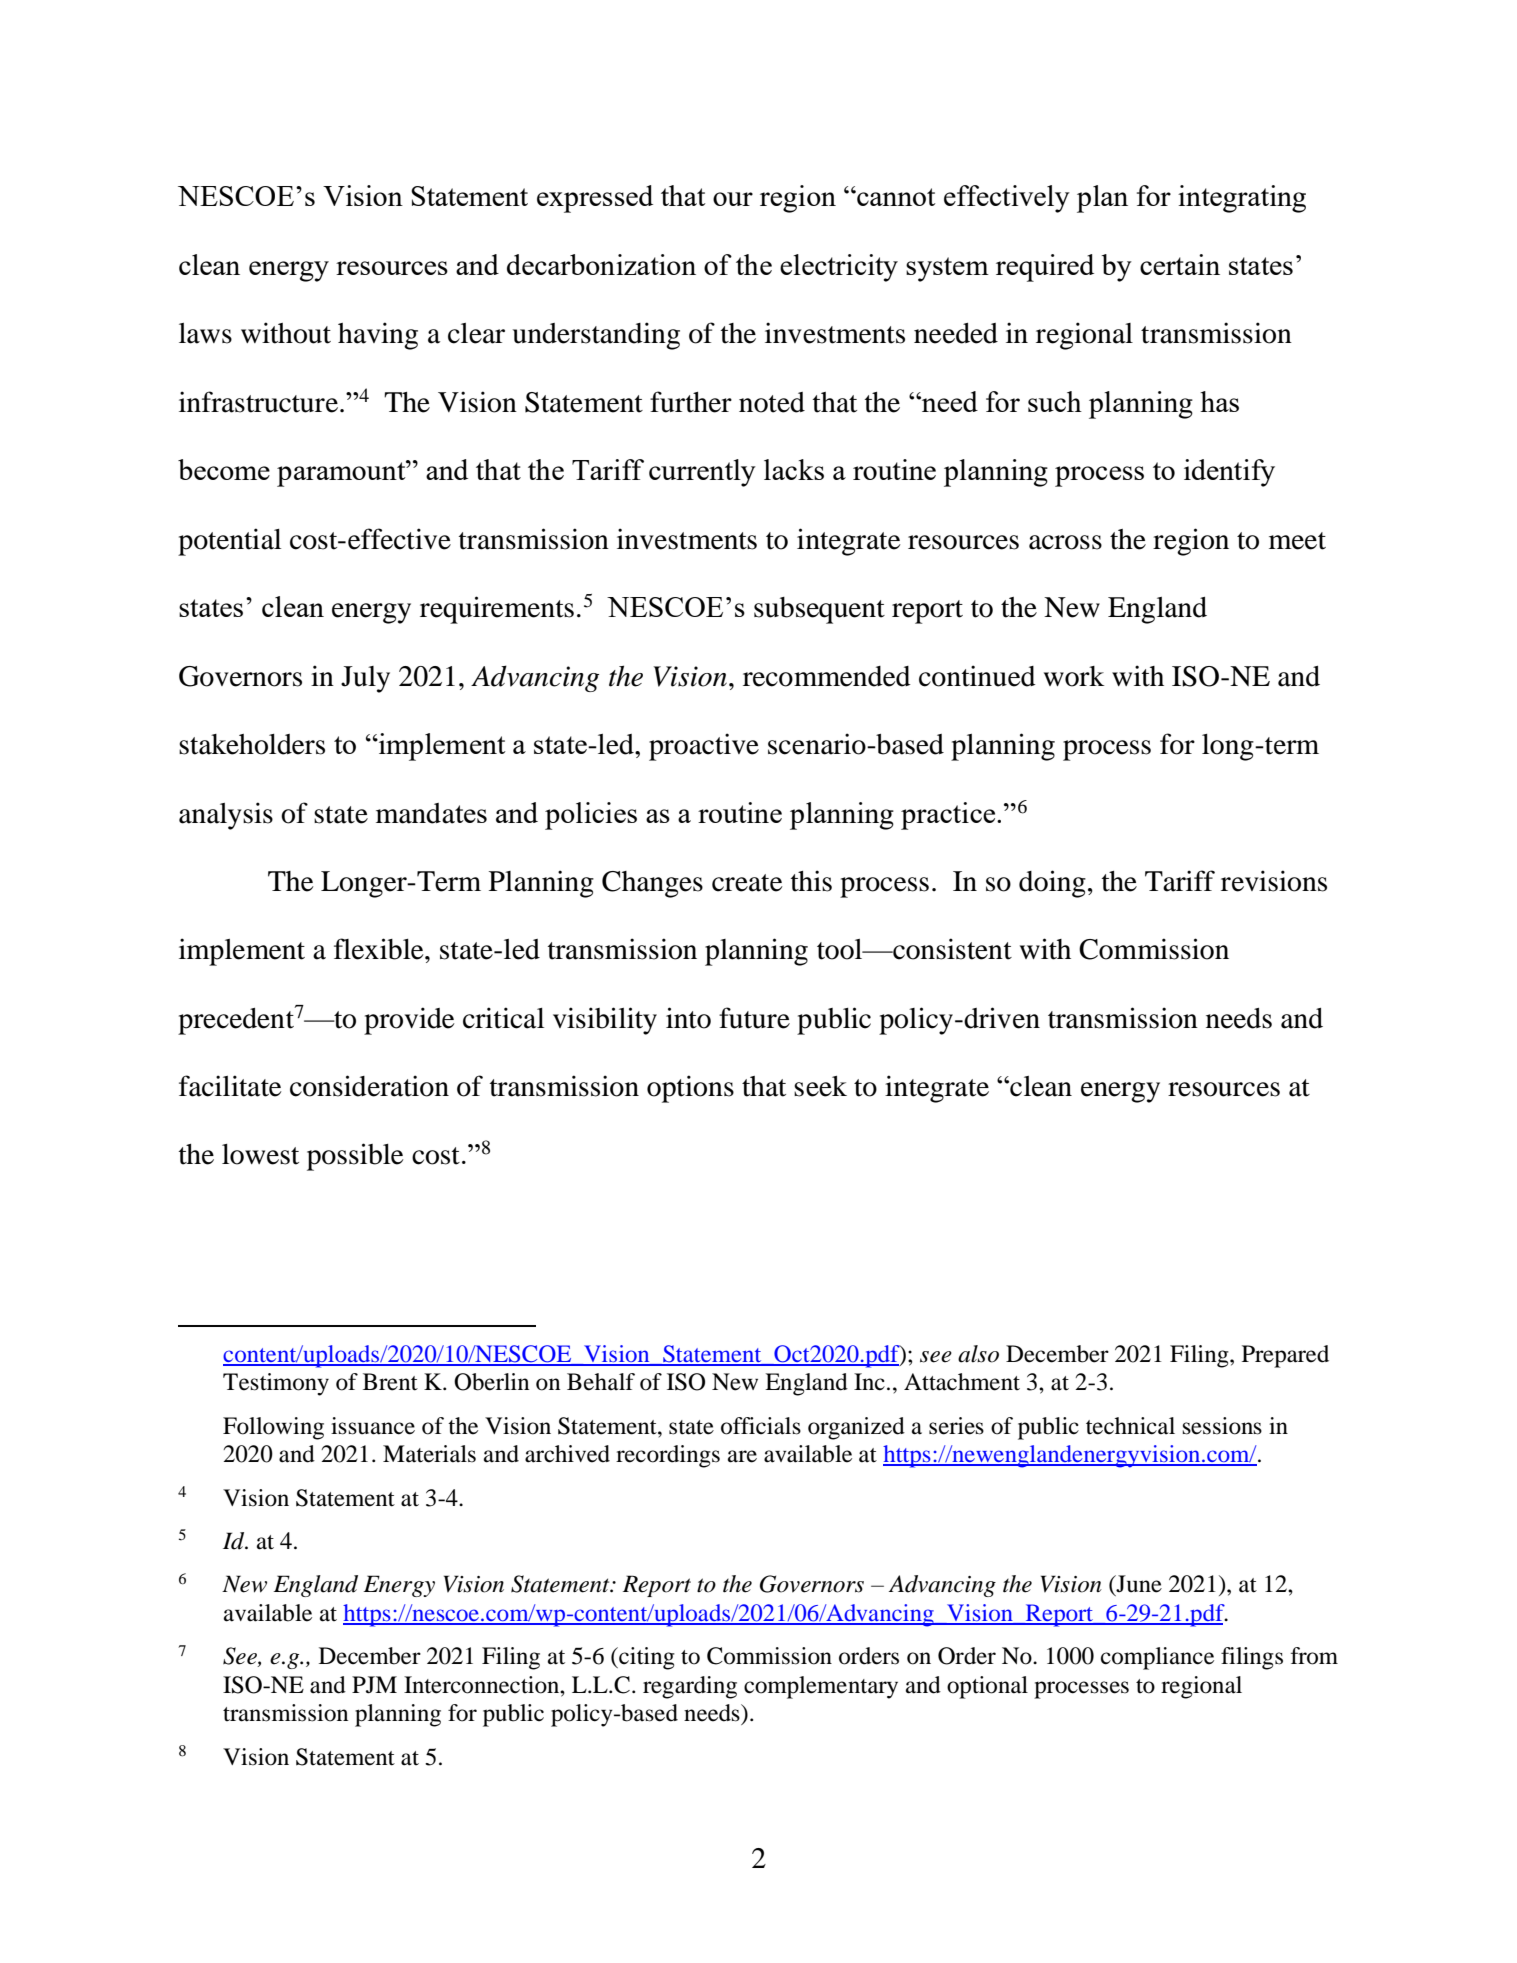 This screenshot has width=1517, height=1963. What do you see at coordinates (869, 1382) in the screenshot?
I see `Inc` at bounding box center [869, 1382].
